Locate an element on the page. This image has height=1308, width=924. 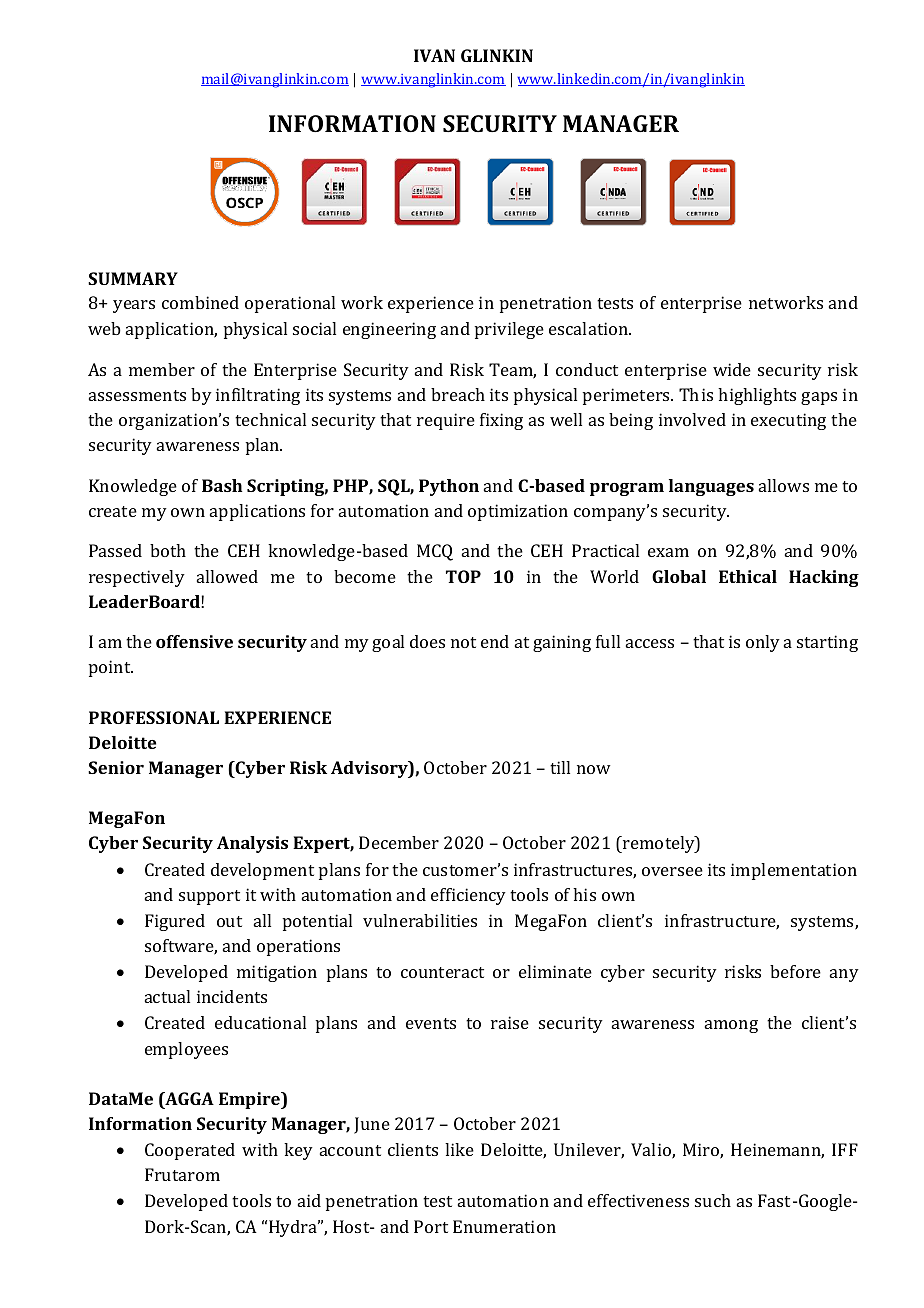
wide is located at coordinates (732, 369).
